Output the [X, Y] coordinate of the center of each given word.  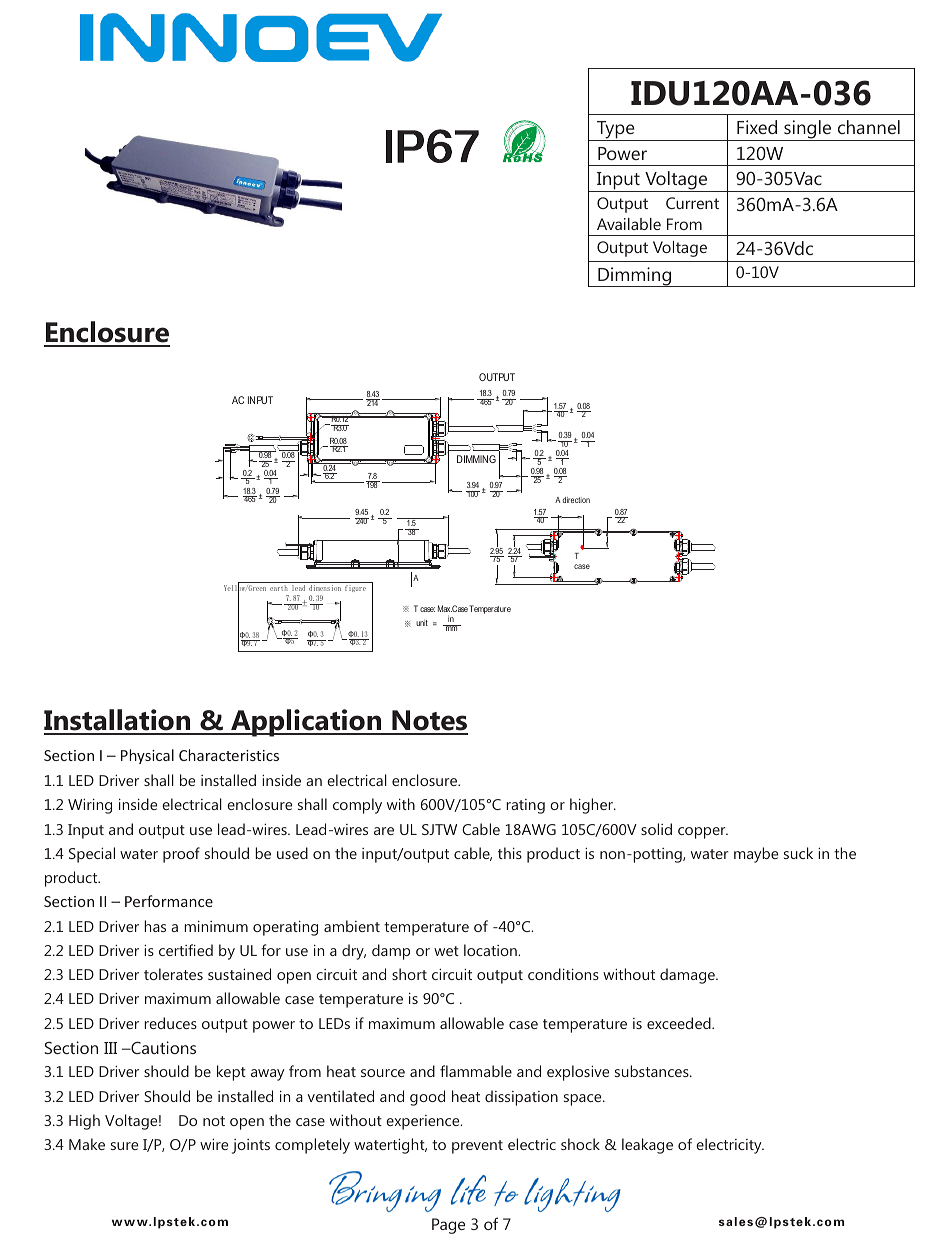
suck [798, 853]
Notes [429, 722]
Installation [118, 721]
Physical [147, 756]
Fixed [757, 127]
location [491, 950]
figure [355, 588]
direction [576, 500]
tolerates [173, 974]
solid [656, 829]
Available [629, 224]
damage [688, 976]
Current [692, 203]
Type [616, 131]
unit [422, 622]
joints [251, 1146]
